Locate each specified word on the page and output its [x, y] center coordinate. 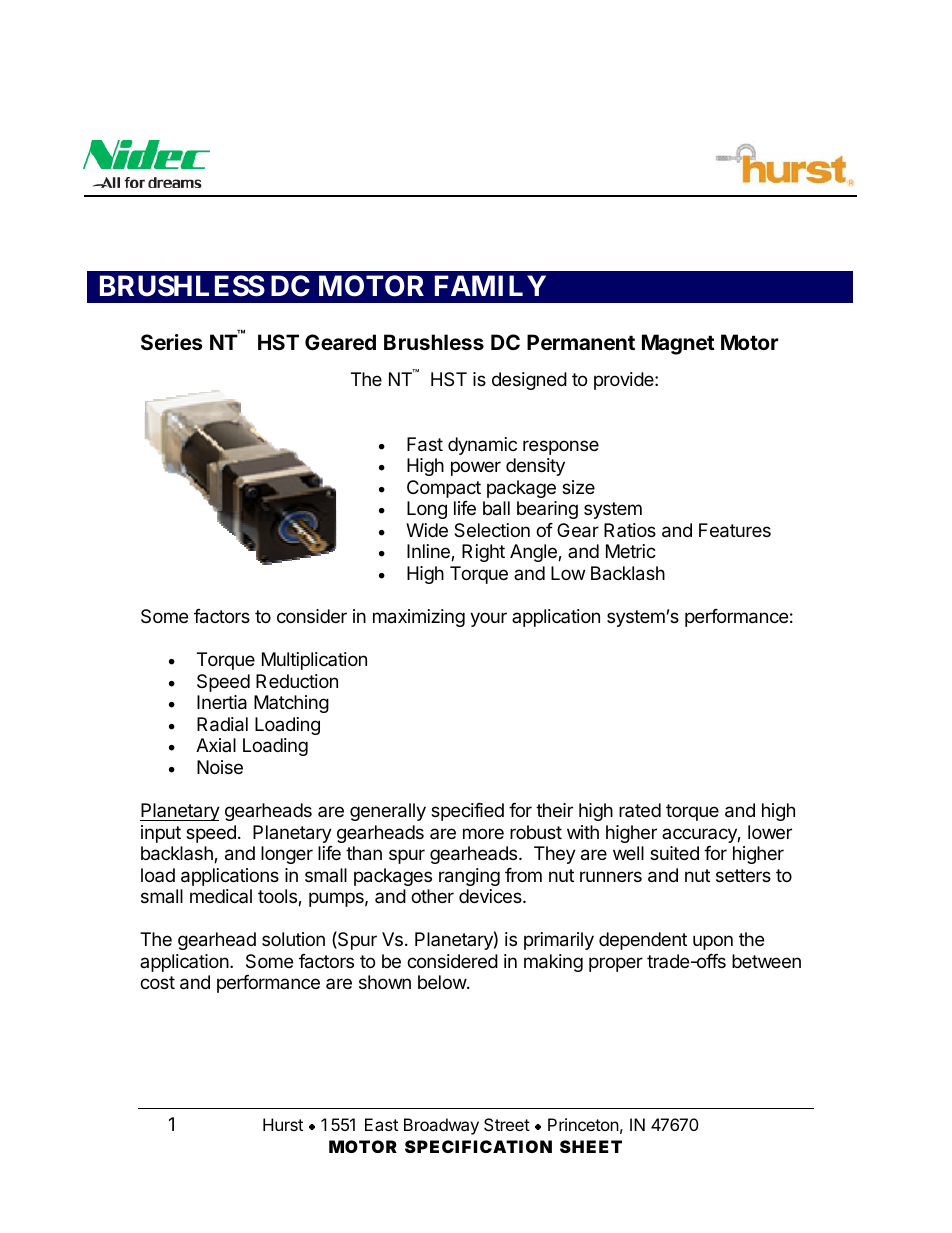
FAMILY [490, 285]
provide [625, 381]
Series [172, 342]
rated [640, 810]
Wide [427, 530]
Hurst [283, 1124]
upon [713, 942]
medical [221, 896]
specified [467, 812]
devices [491, 896]
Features [735, 530]
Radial [222, 724]
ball [496, 508]
